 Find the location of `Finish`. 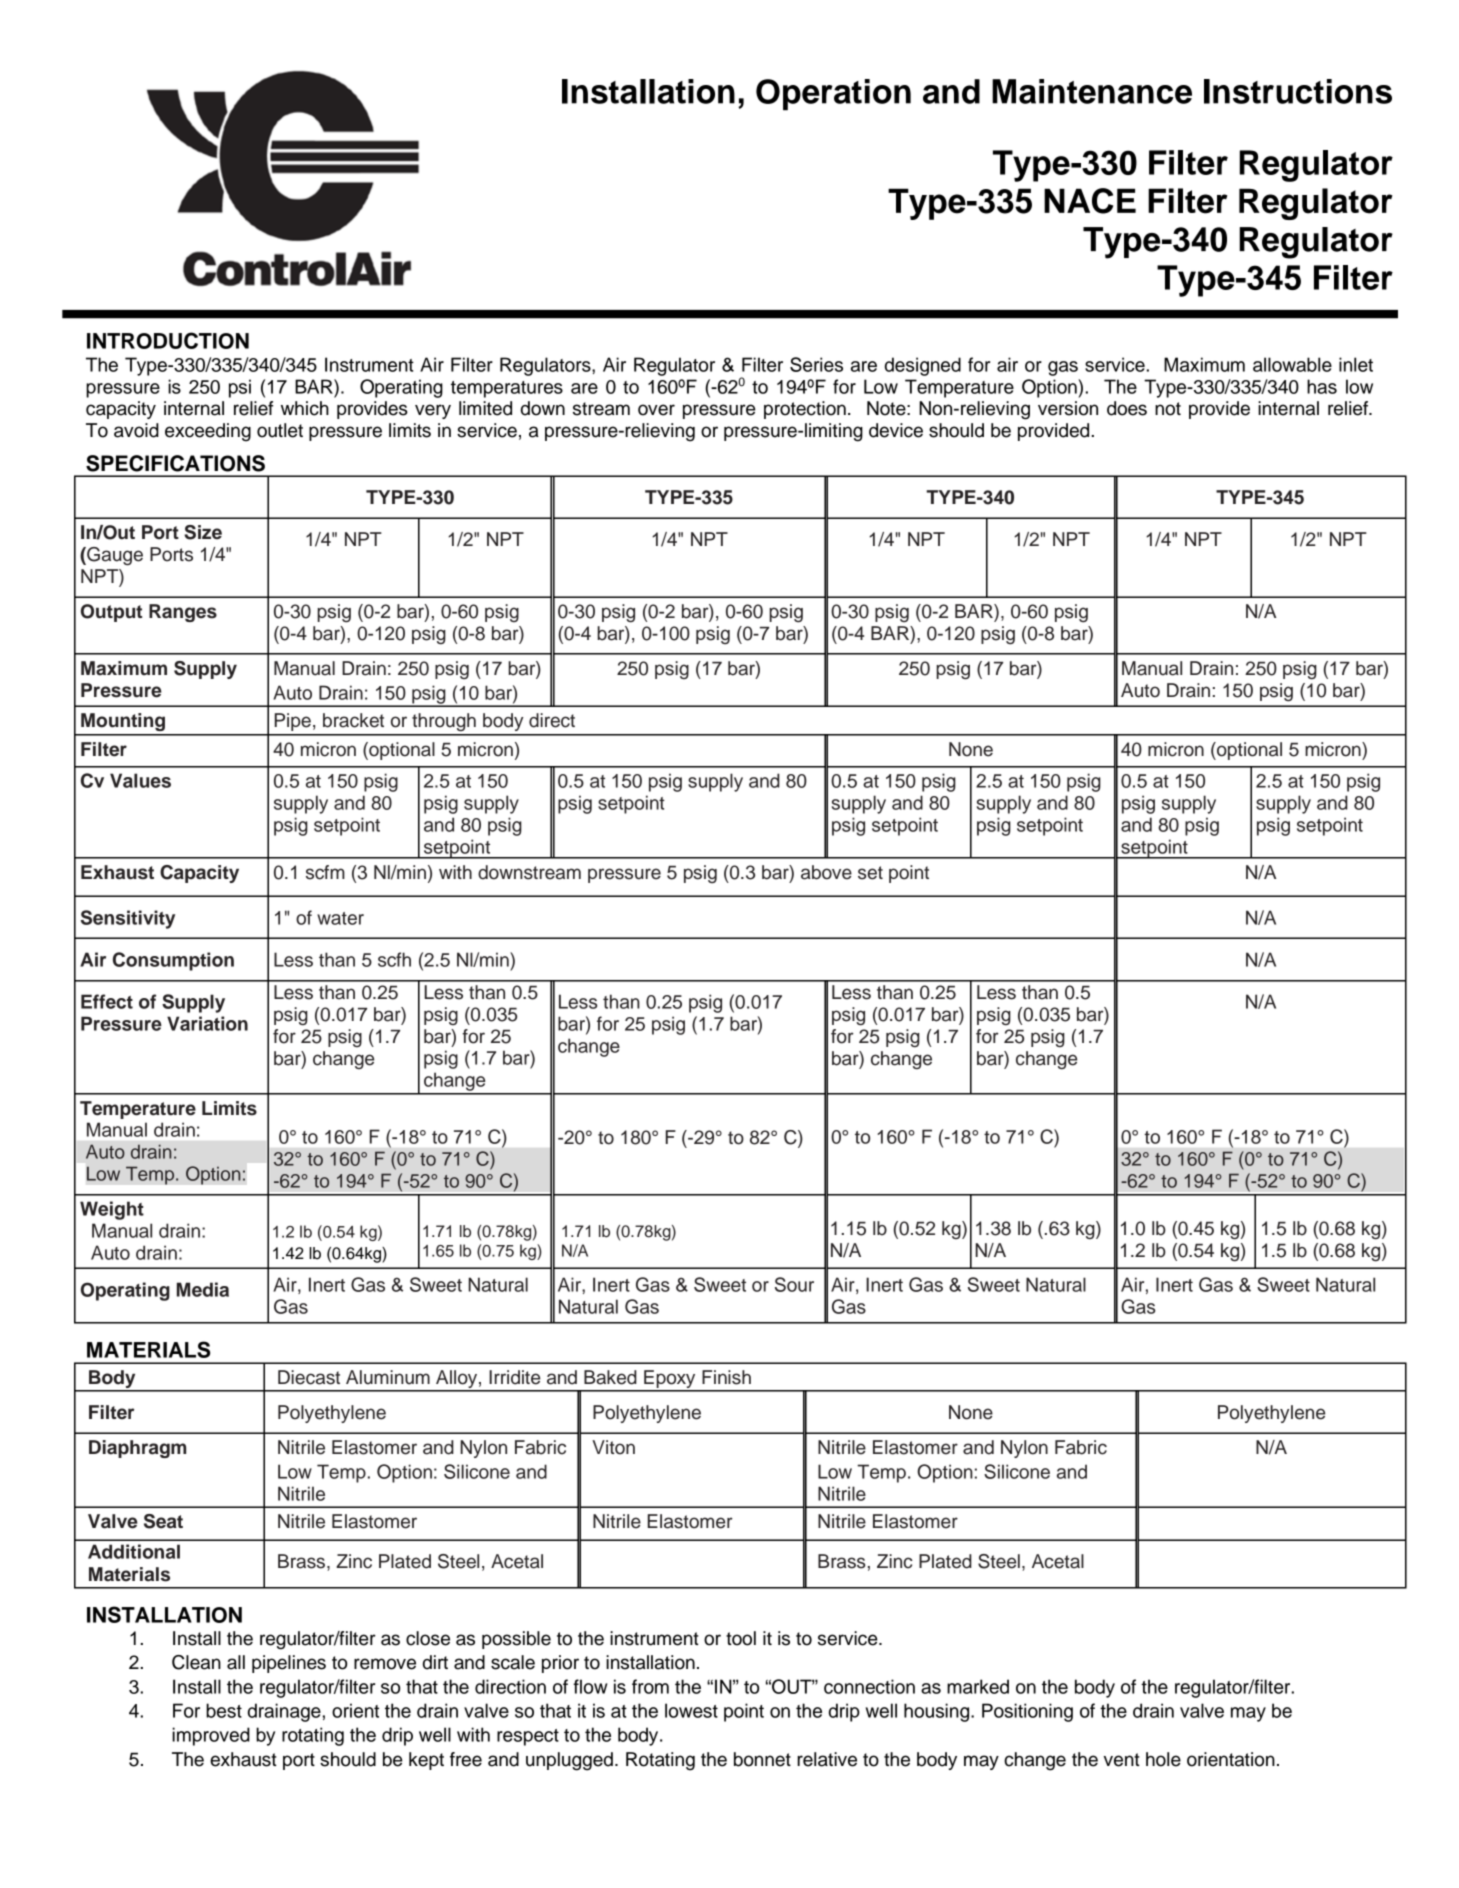

Finish is located at coordinates (726, 1377).
